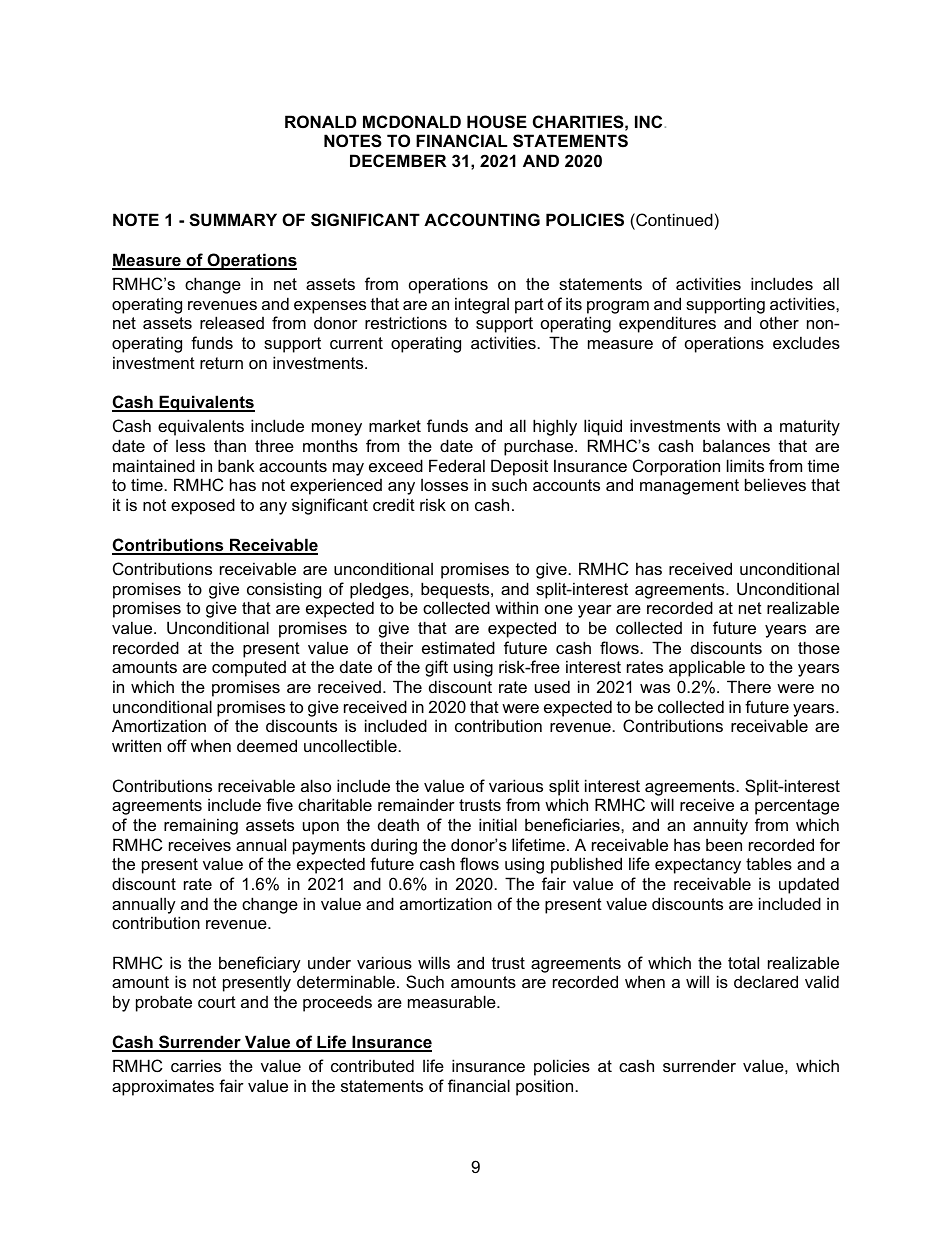 Image resolution: width=952 pixels, height=1233 pixels. I want to click on annuity, so click(720, 826).
